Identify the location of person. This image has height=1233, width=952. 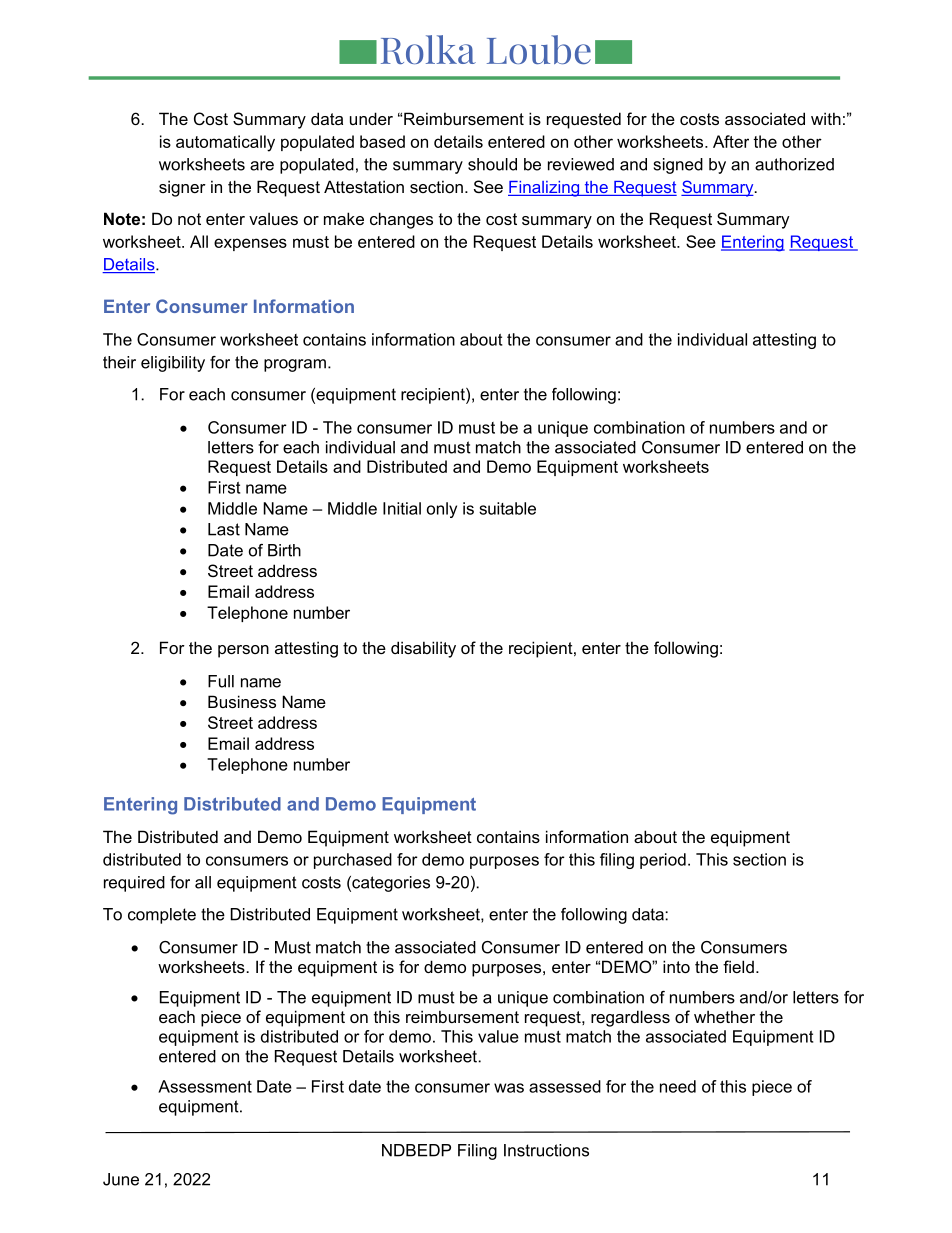
(243, 651).
